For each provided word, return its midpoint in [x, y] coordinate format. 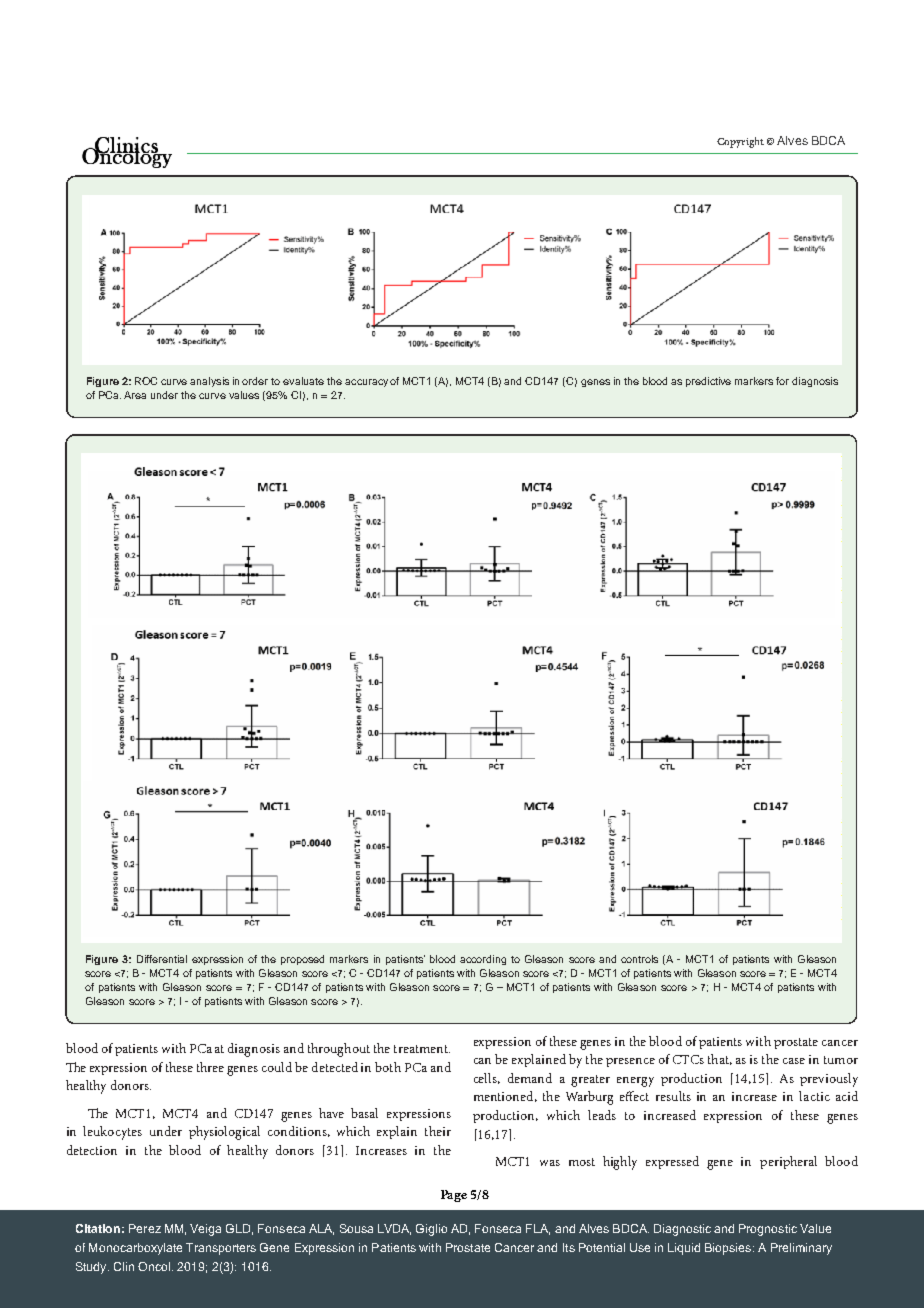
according [483, 960]
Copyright [740, 142]
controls [639, 959]
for [782, 381]
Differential [162, 959]
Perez [145, 1228]
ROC [146, 381]
